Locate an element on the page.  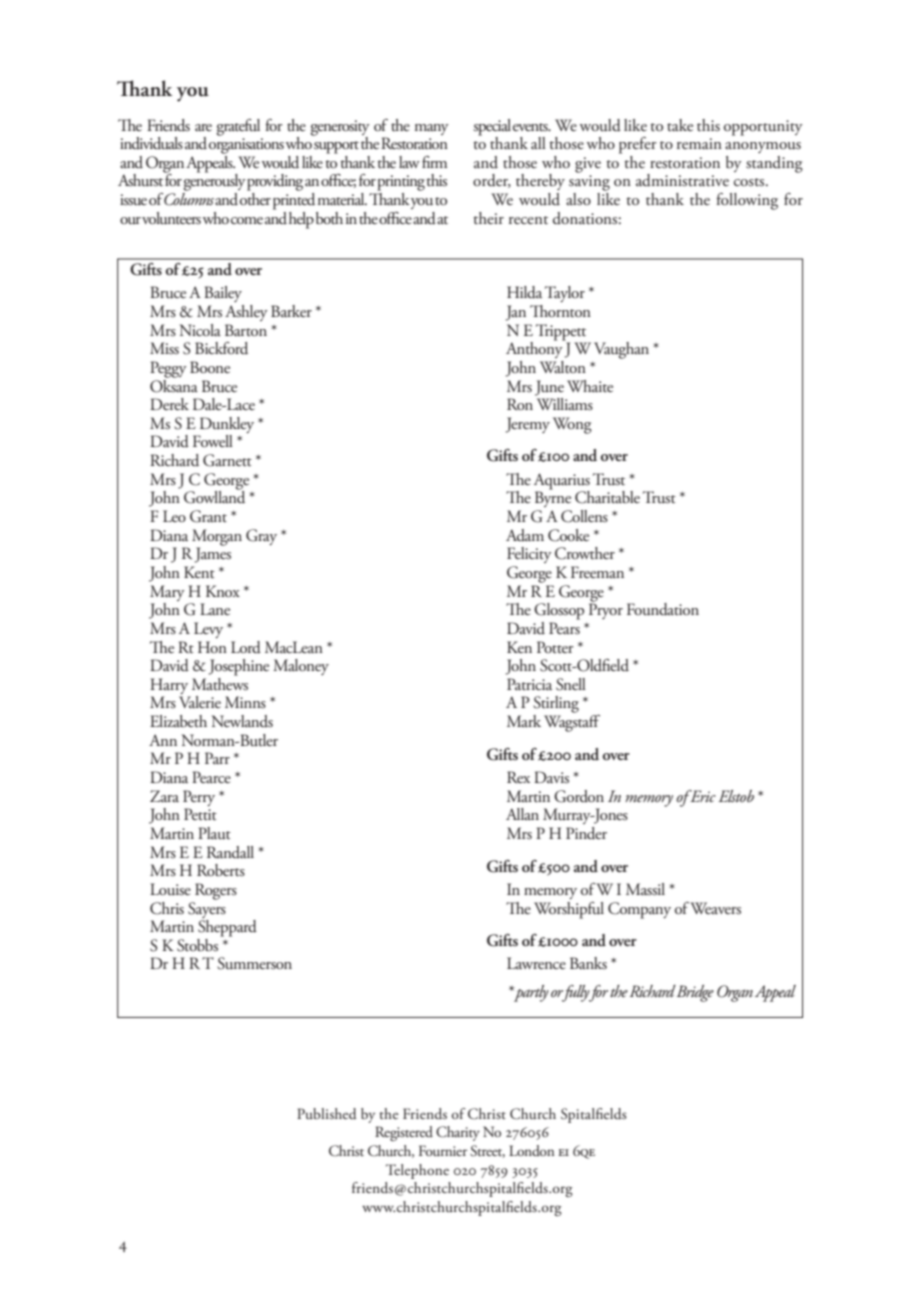
firm is located at coordinates (434, 162).
